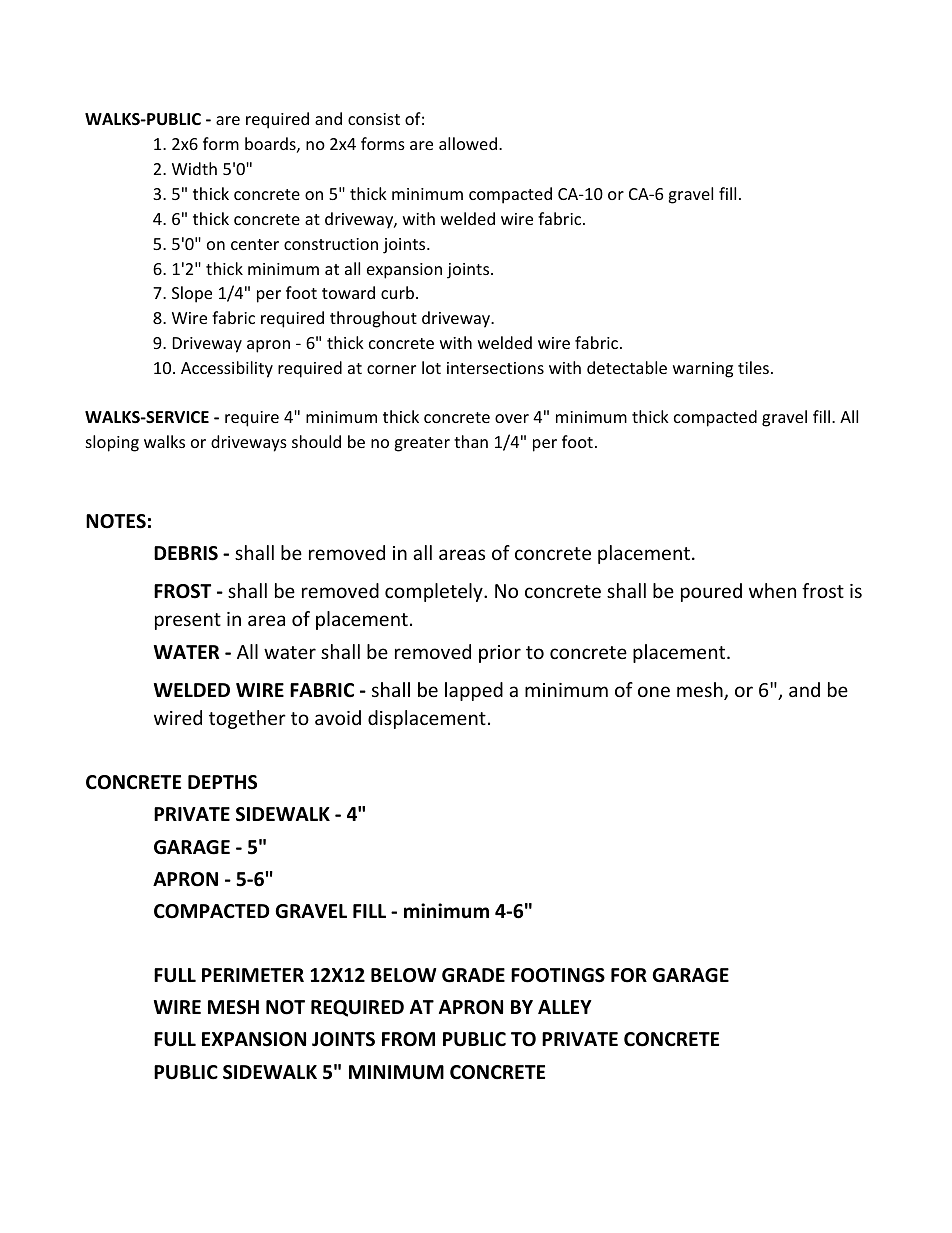 This screenshot has width=952, height=1233. What do you see at coordinates (711, 592) in the screenshot?
I see `poured` at bounding box center [711, 592].
